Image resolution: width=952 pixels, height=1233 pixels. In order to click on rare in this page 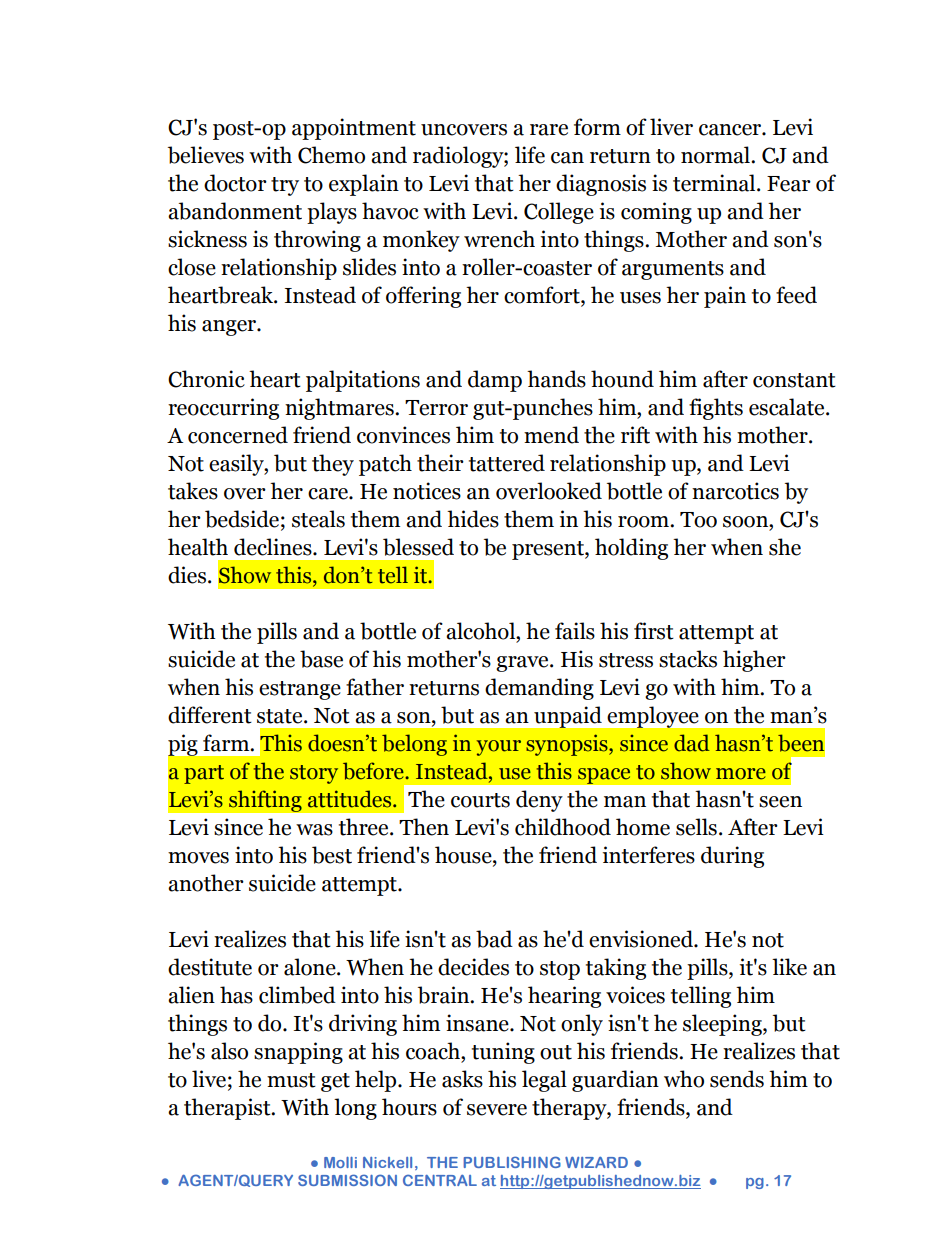, I will do `click(549, 130)`.
